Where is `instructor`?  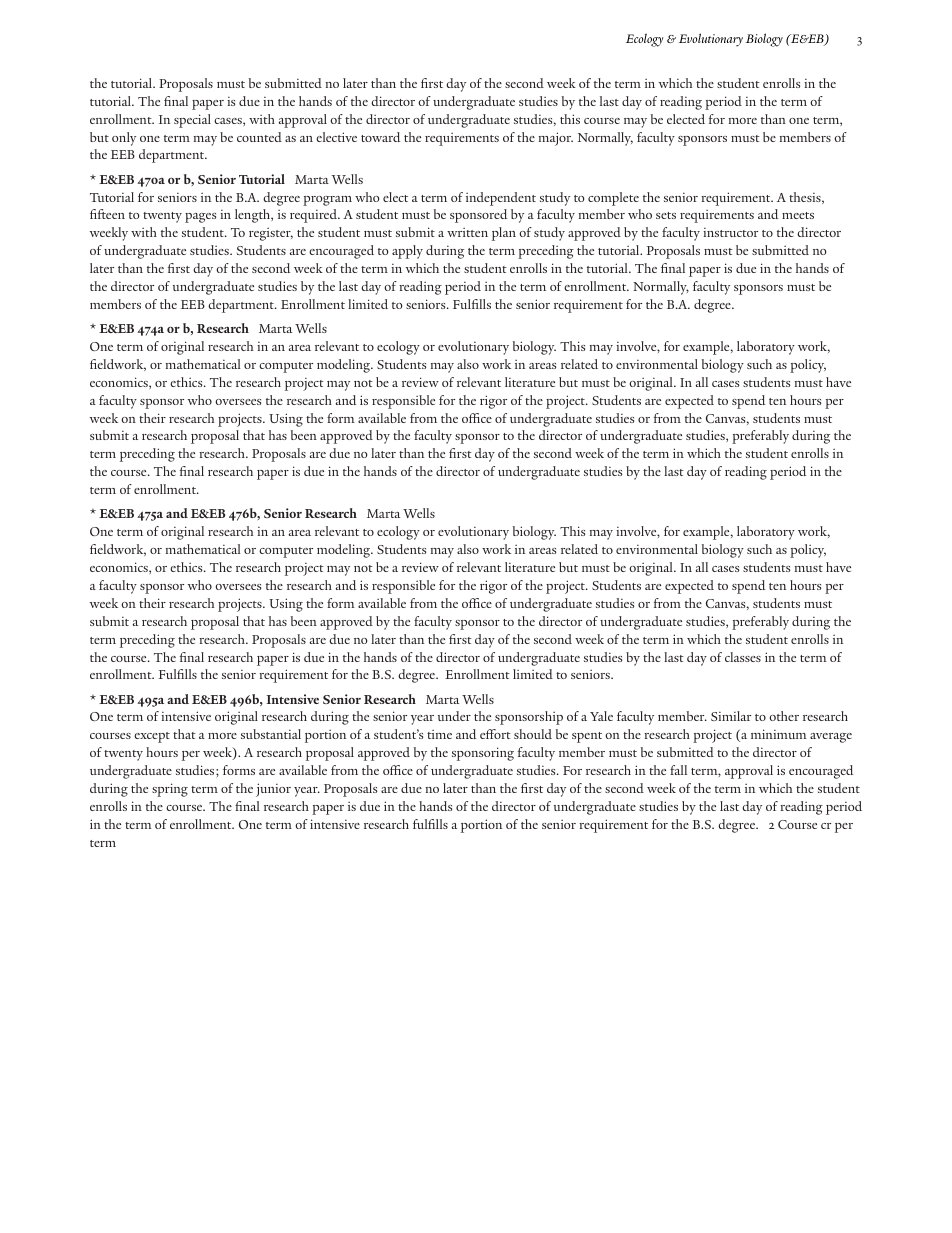
instructor is located at coordinates (730, 232).
